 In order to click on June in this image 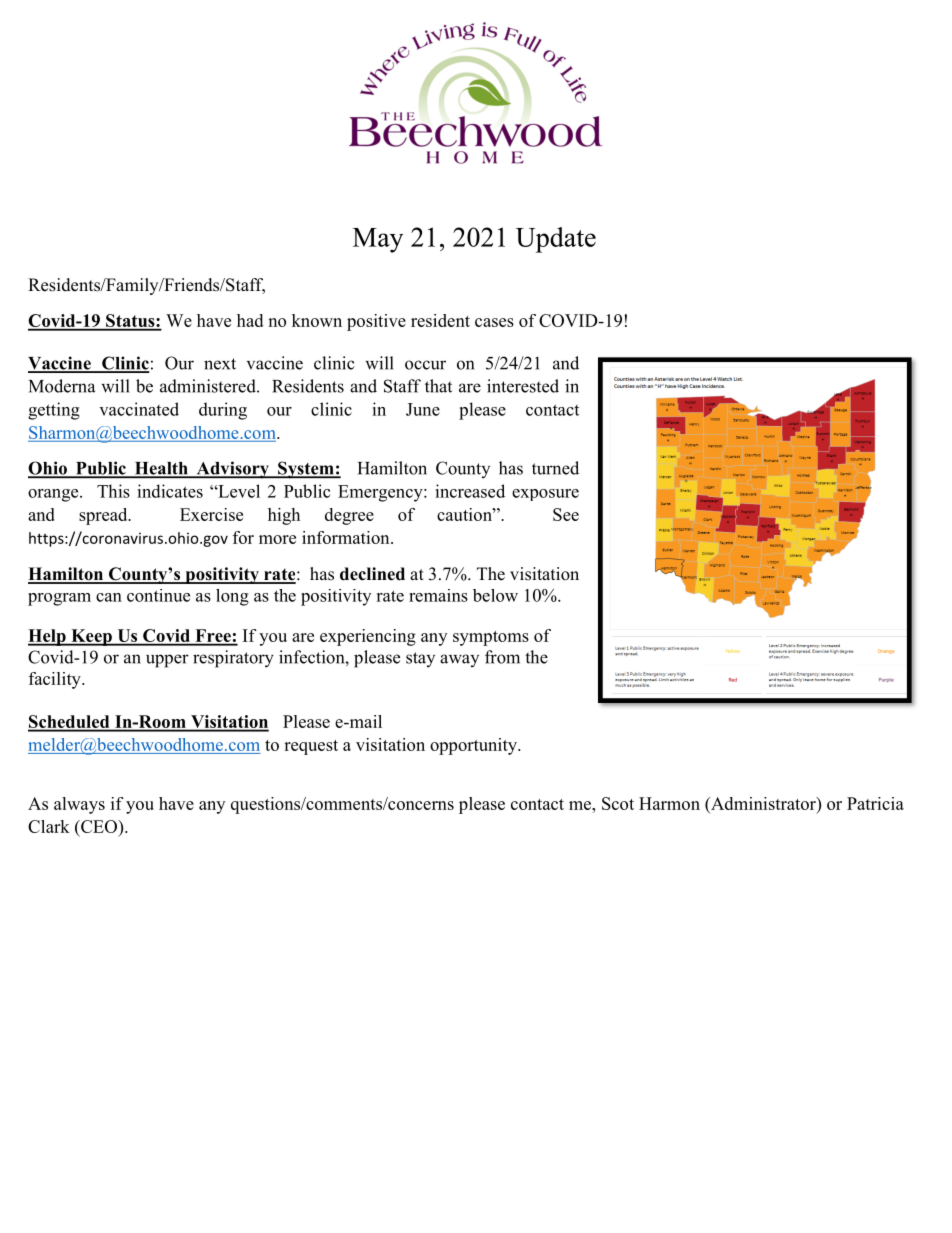, I will do `click(423, 409)`.
